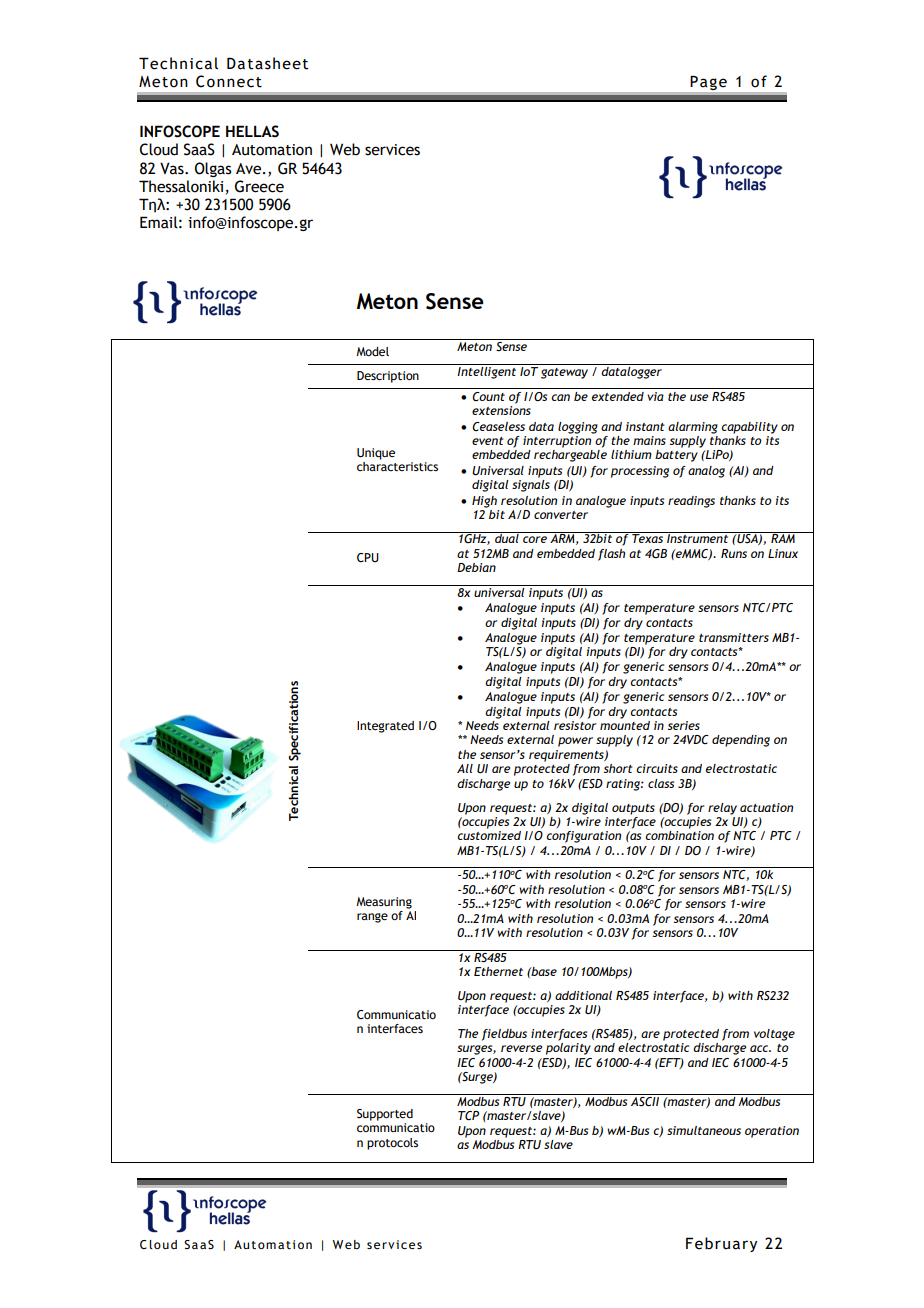 Image resolution: width=924 pixels, height=1308 pixels. Describe the element at coordinates (699, 397) in the screenshot. I see `use` at that location.
